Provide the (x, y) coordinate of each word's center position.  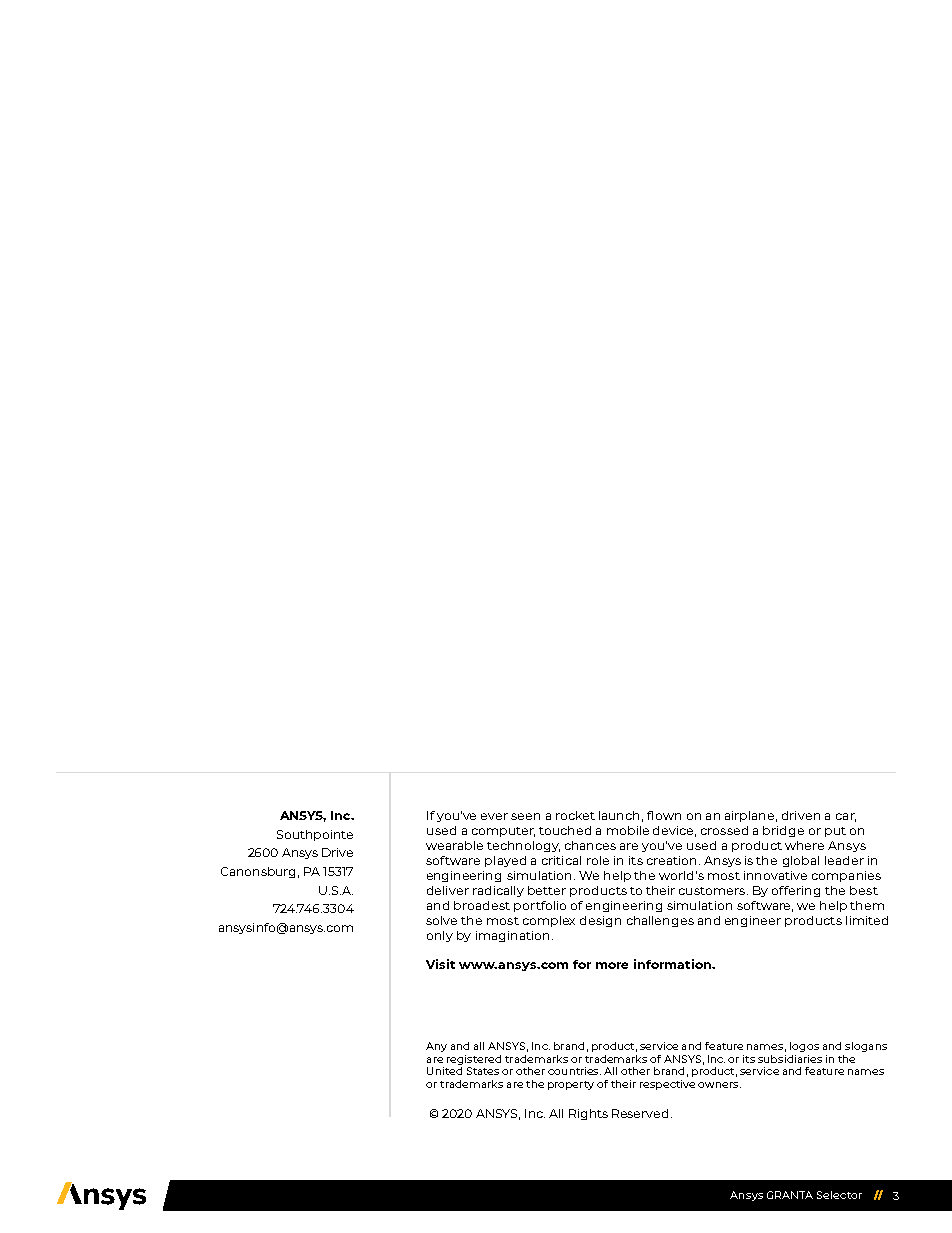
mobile (628, 830)
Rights (588, 1114)
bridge (783, 831)
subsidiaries (790, 1059)
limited (867, 920)
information (673, 964)
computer (503, 832)
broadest (482, 905)
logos (804, 1047)
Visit (440, 964)
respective (667, 1085)
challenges (660, 921)
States (483, 1071)
